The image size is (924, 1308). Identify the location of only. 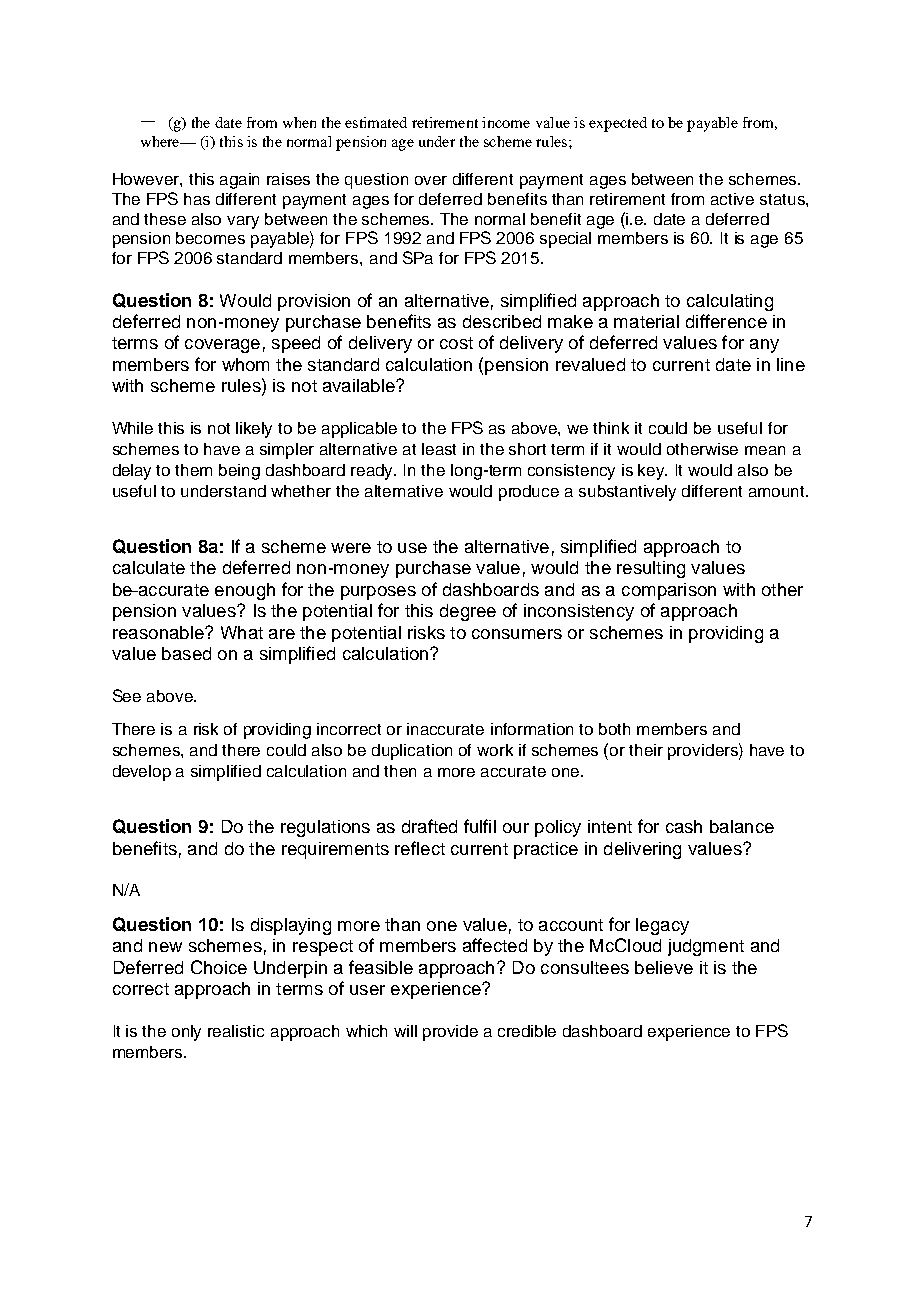
(186, 1033).
